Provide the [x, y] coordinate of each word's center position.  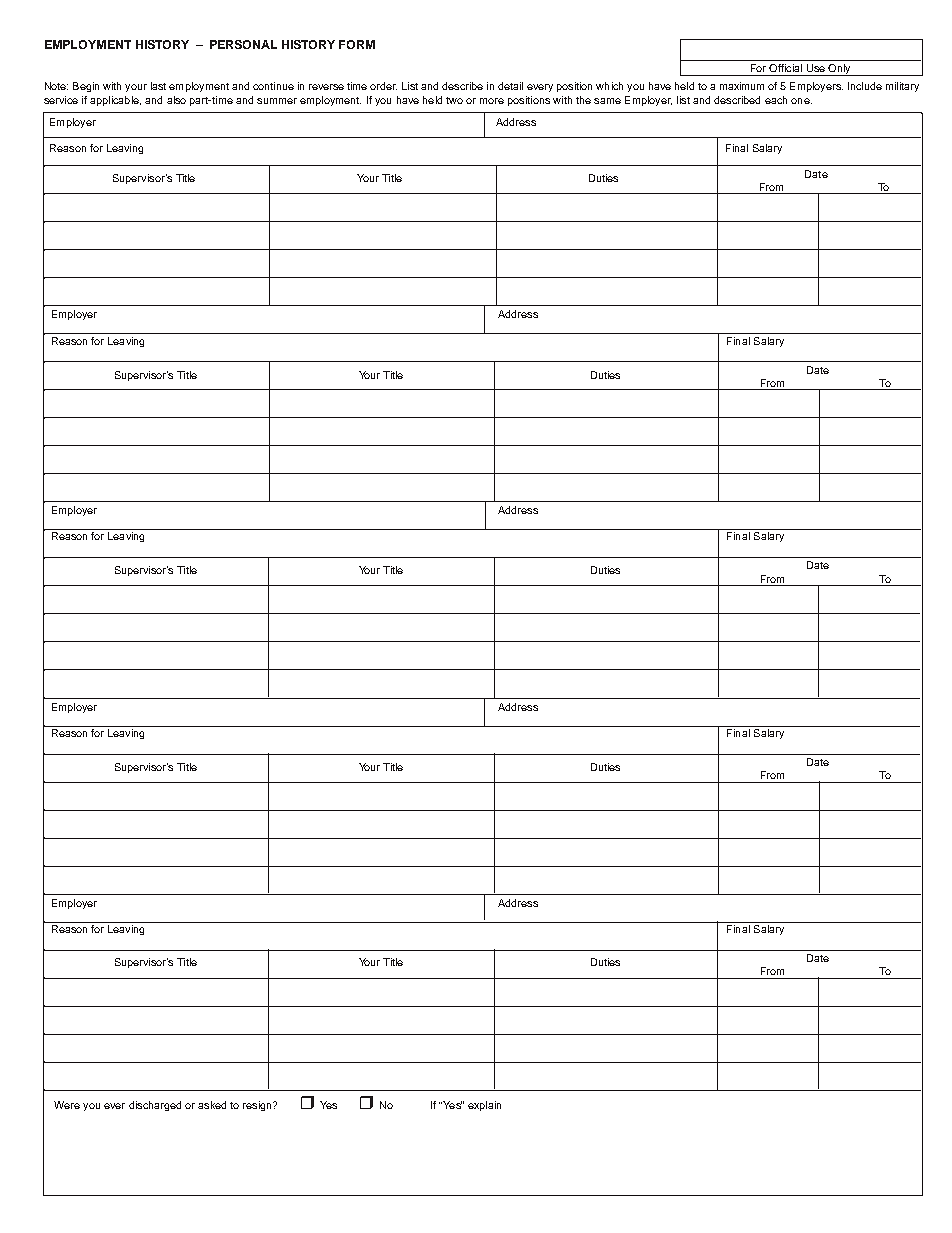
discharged [155, 1106]
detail [510, 86]
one [801, 101]
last [158, 86]
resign [258, 1106]
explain [484, 1106]
